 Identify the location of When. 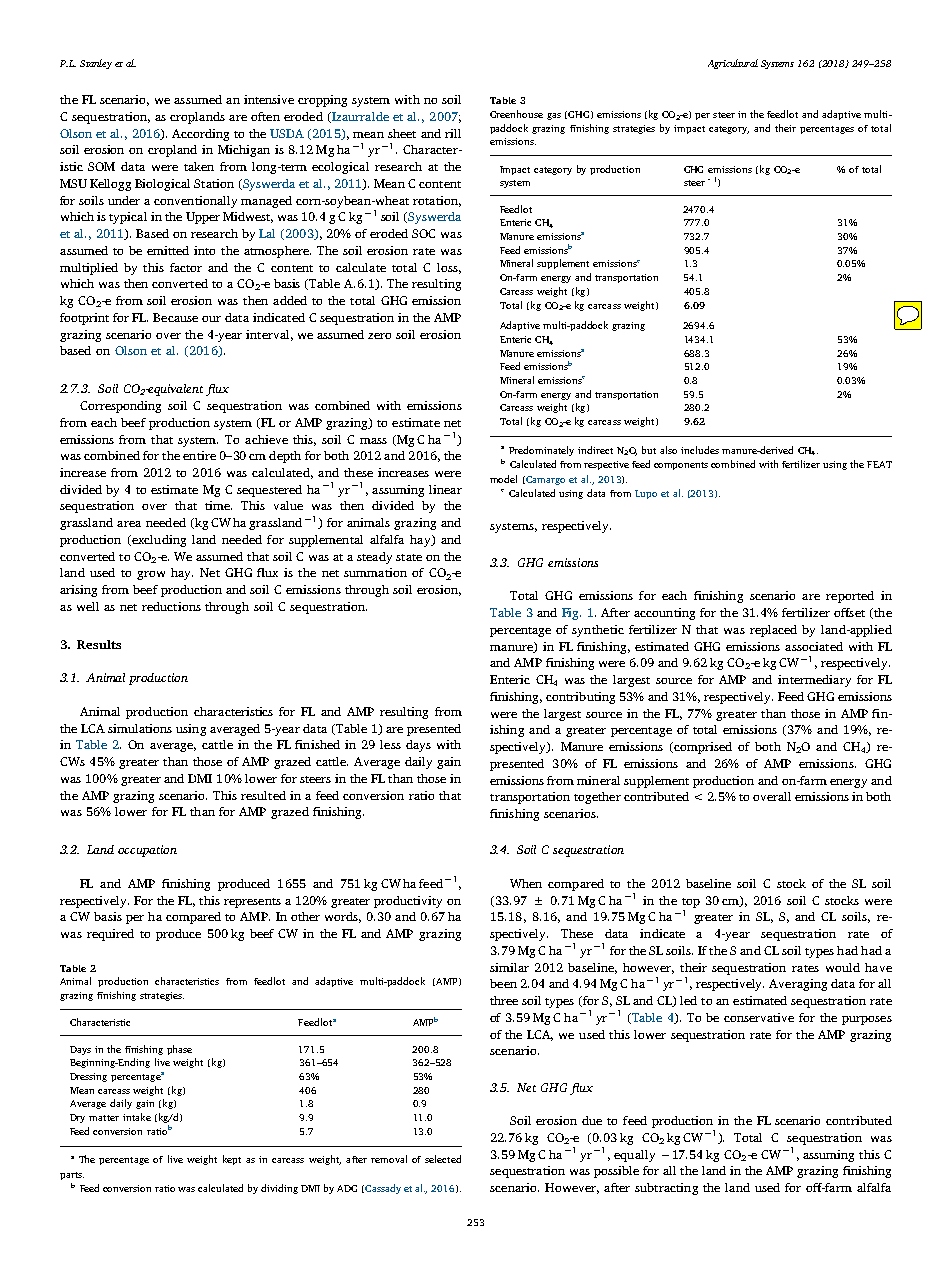
(526, 883).
